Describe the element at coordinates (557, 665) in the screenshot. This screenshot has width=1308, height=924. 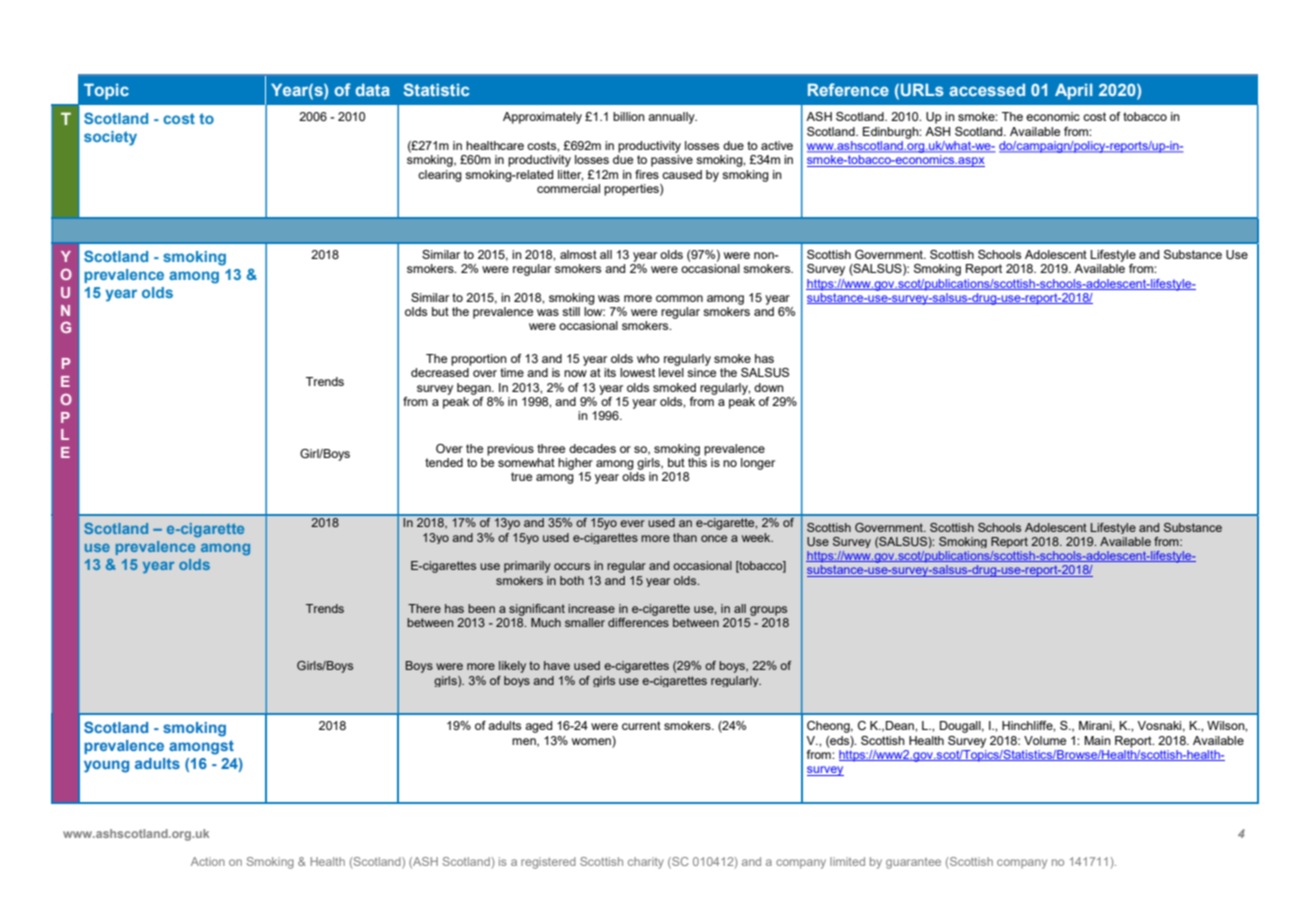
I see `have` at that location.
